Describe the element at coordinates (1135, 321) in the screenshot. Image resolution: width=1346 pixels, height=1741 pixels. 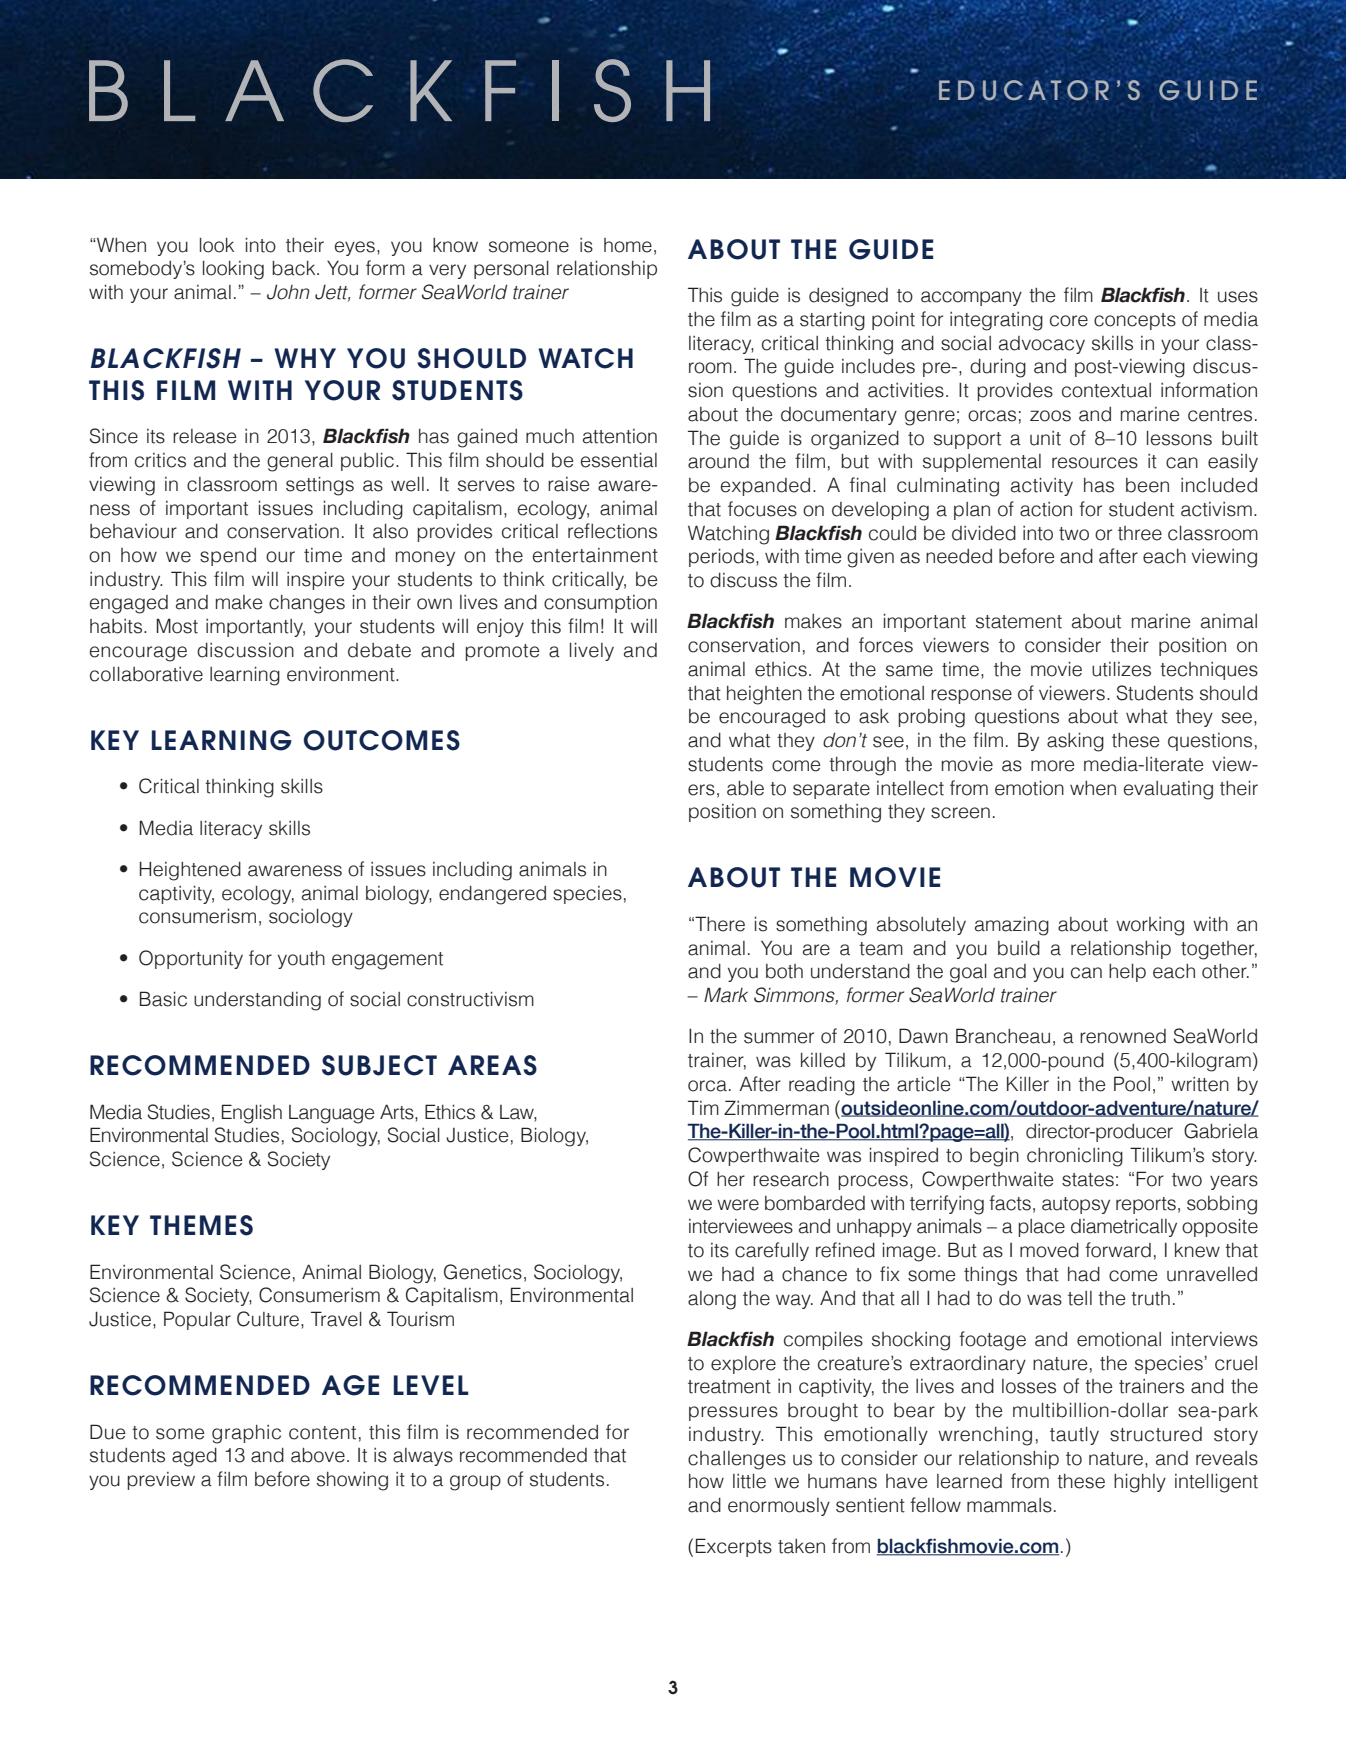
I see `concepts` at that location.
